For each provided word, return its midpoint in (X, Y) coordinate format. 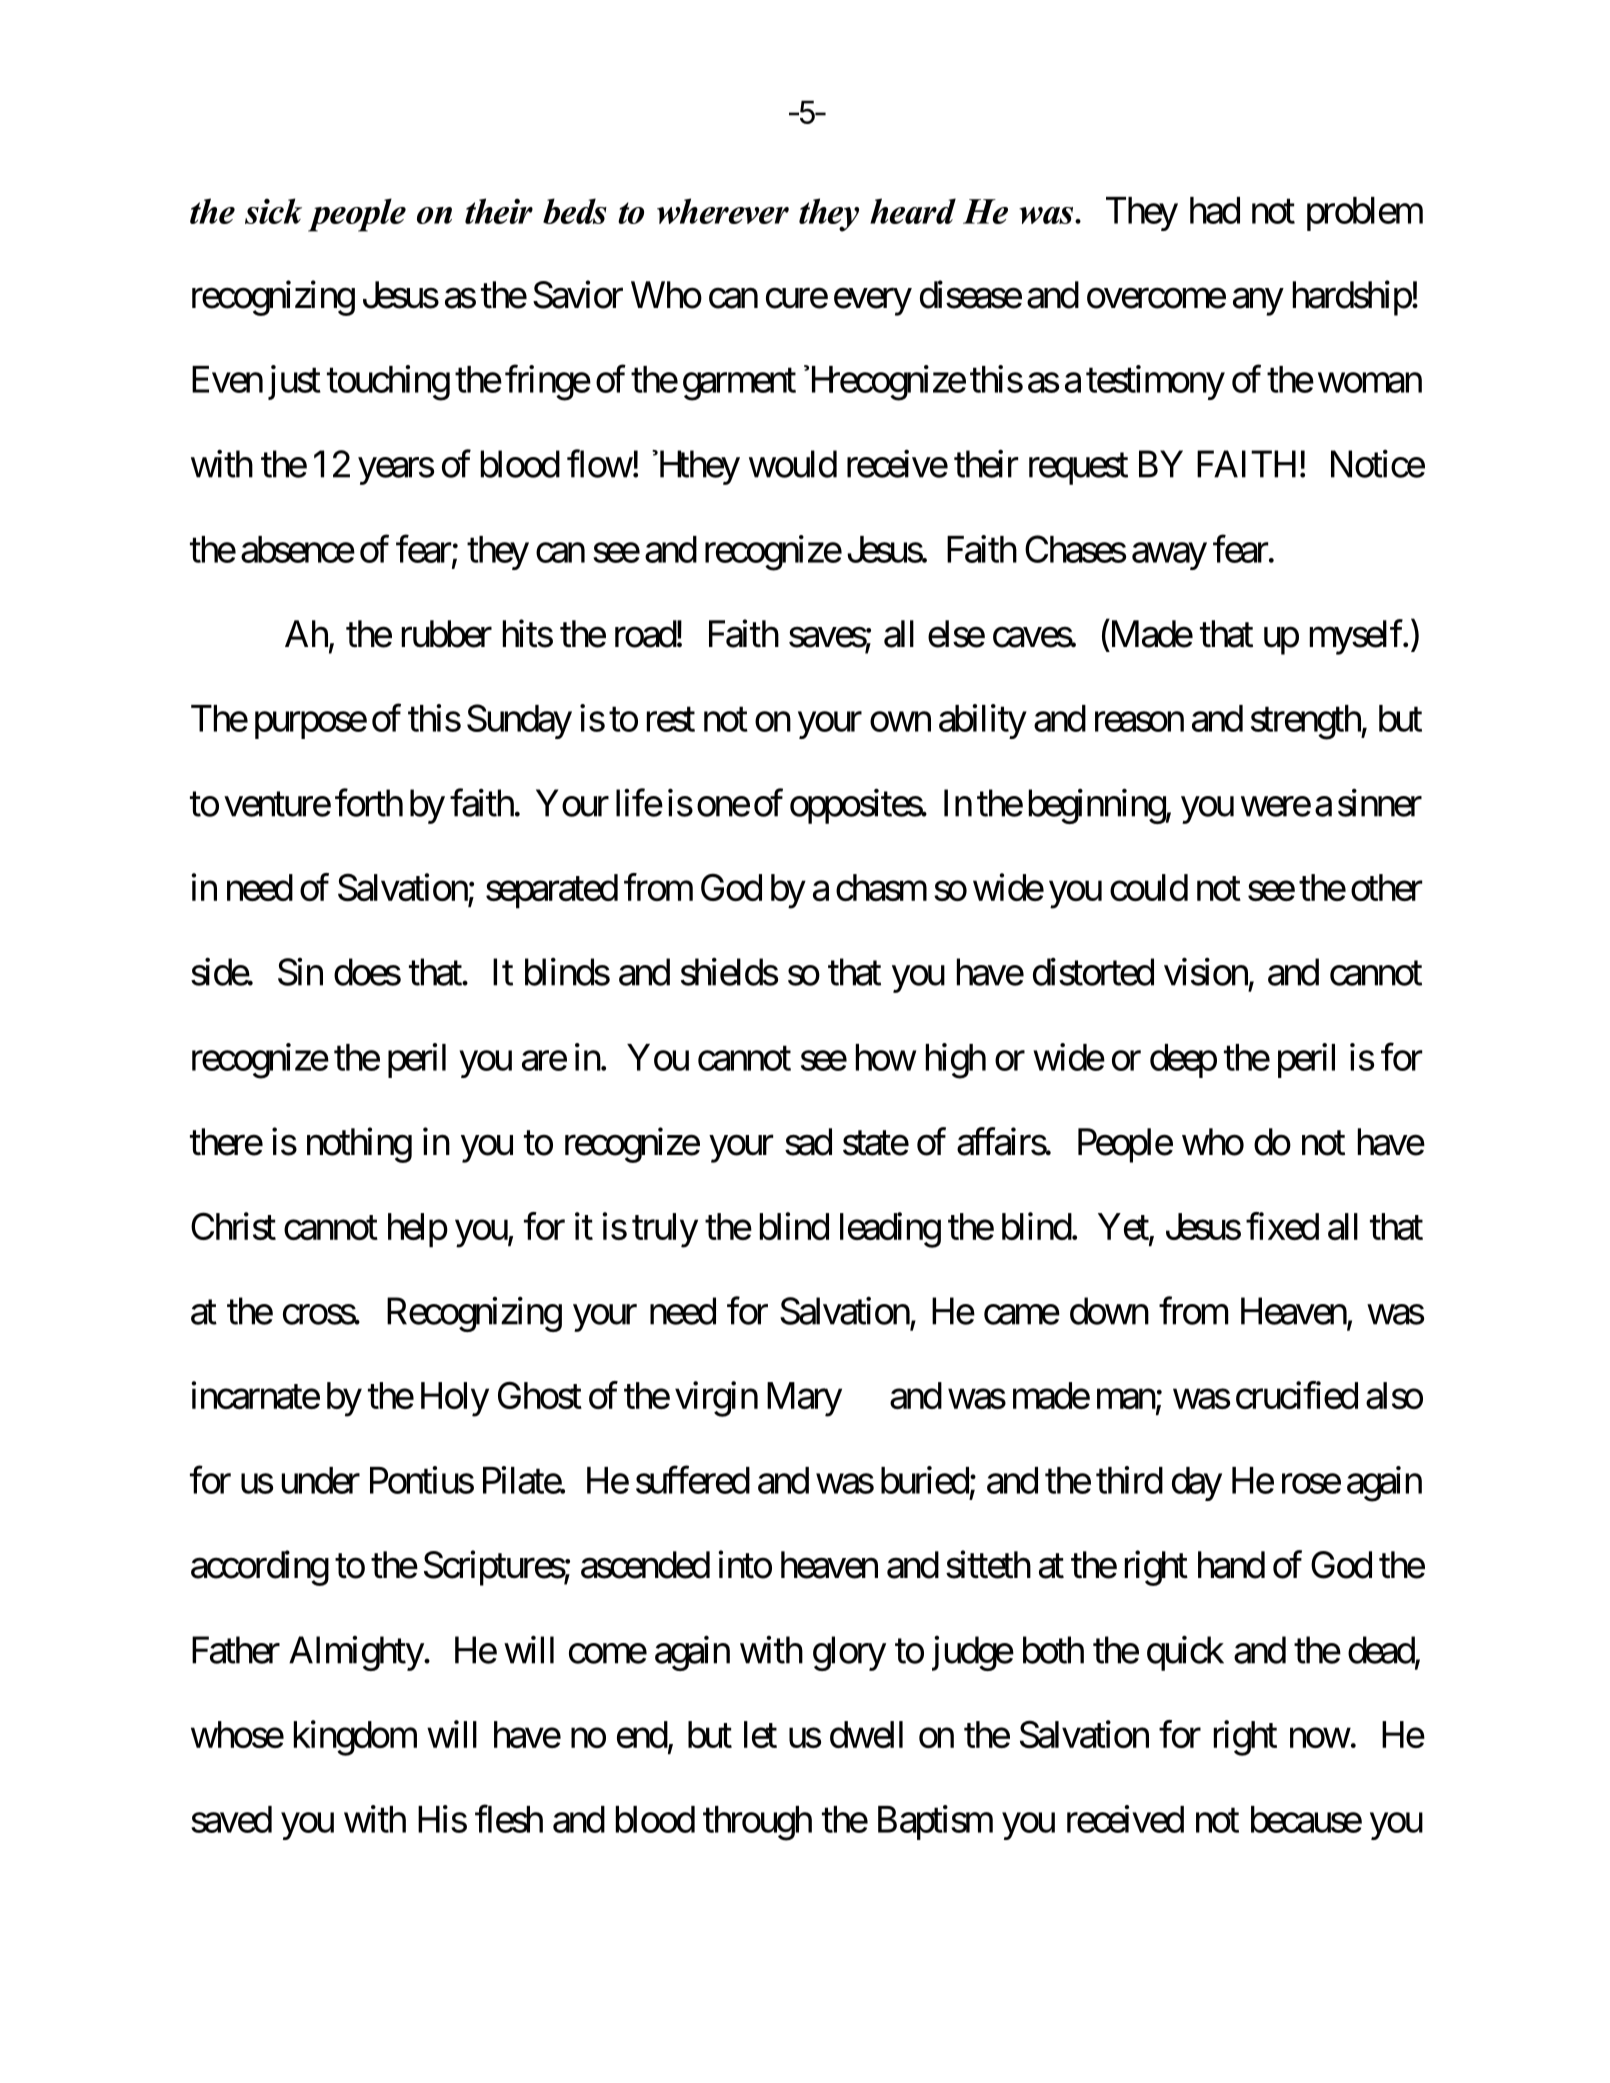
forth (369, 803)
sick (273, 211)
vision (1206, 972)
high (956, 1061)
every (873, 302)
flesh (509, 1819)
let (760, 1734)
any (1258, 302)
